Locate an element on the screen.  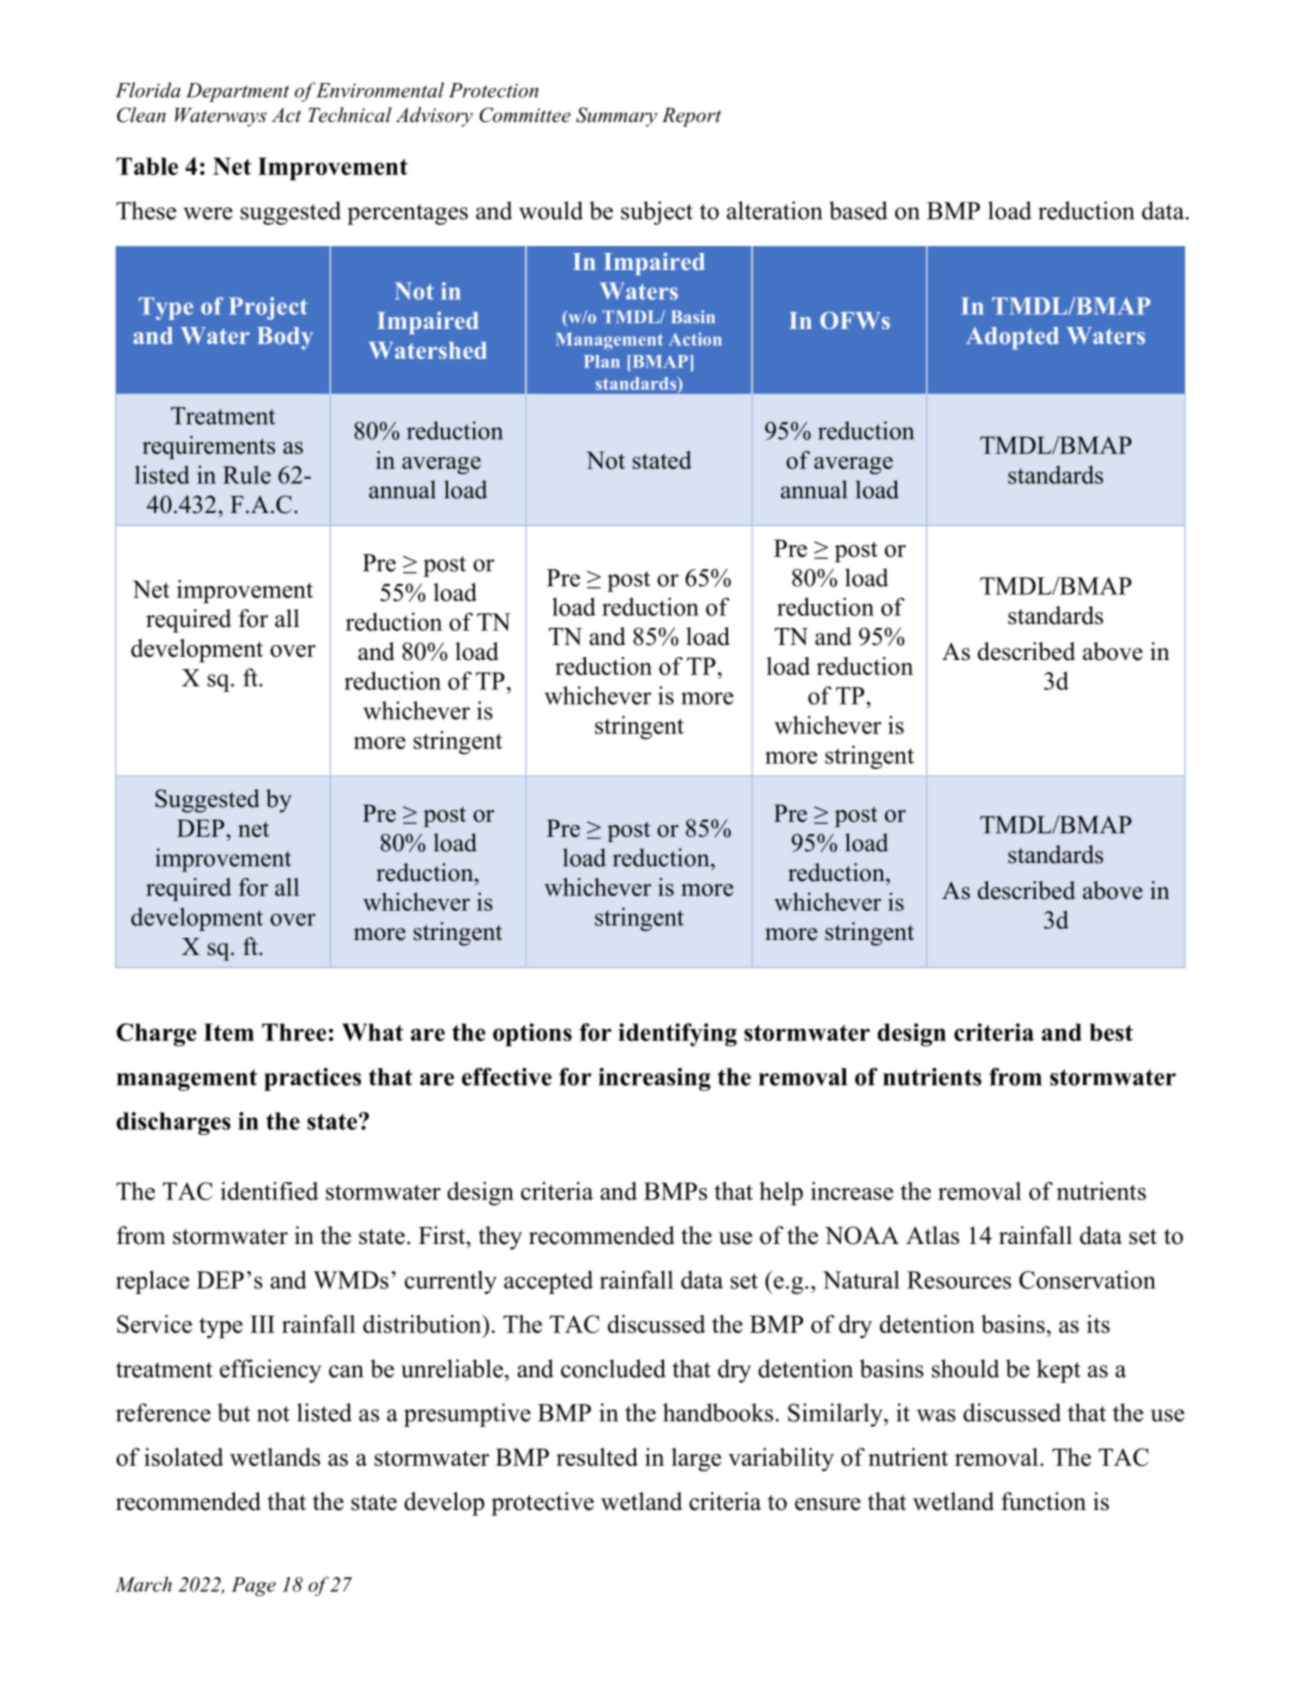
Plan is located at coordinates (602, 361).
